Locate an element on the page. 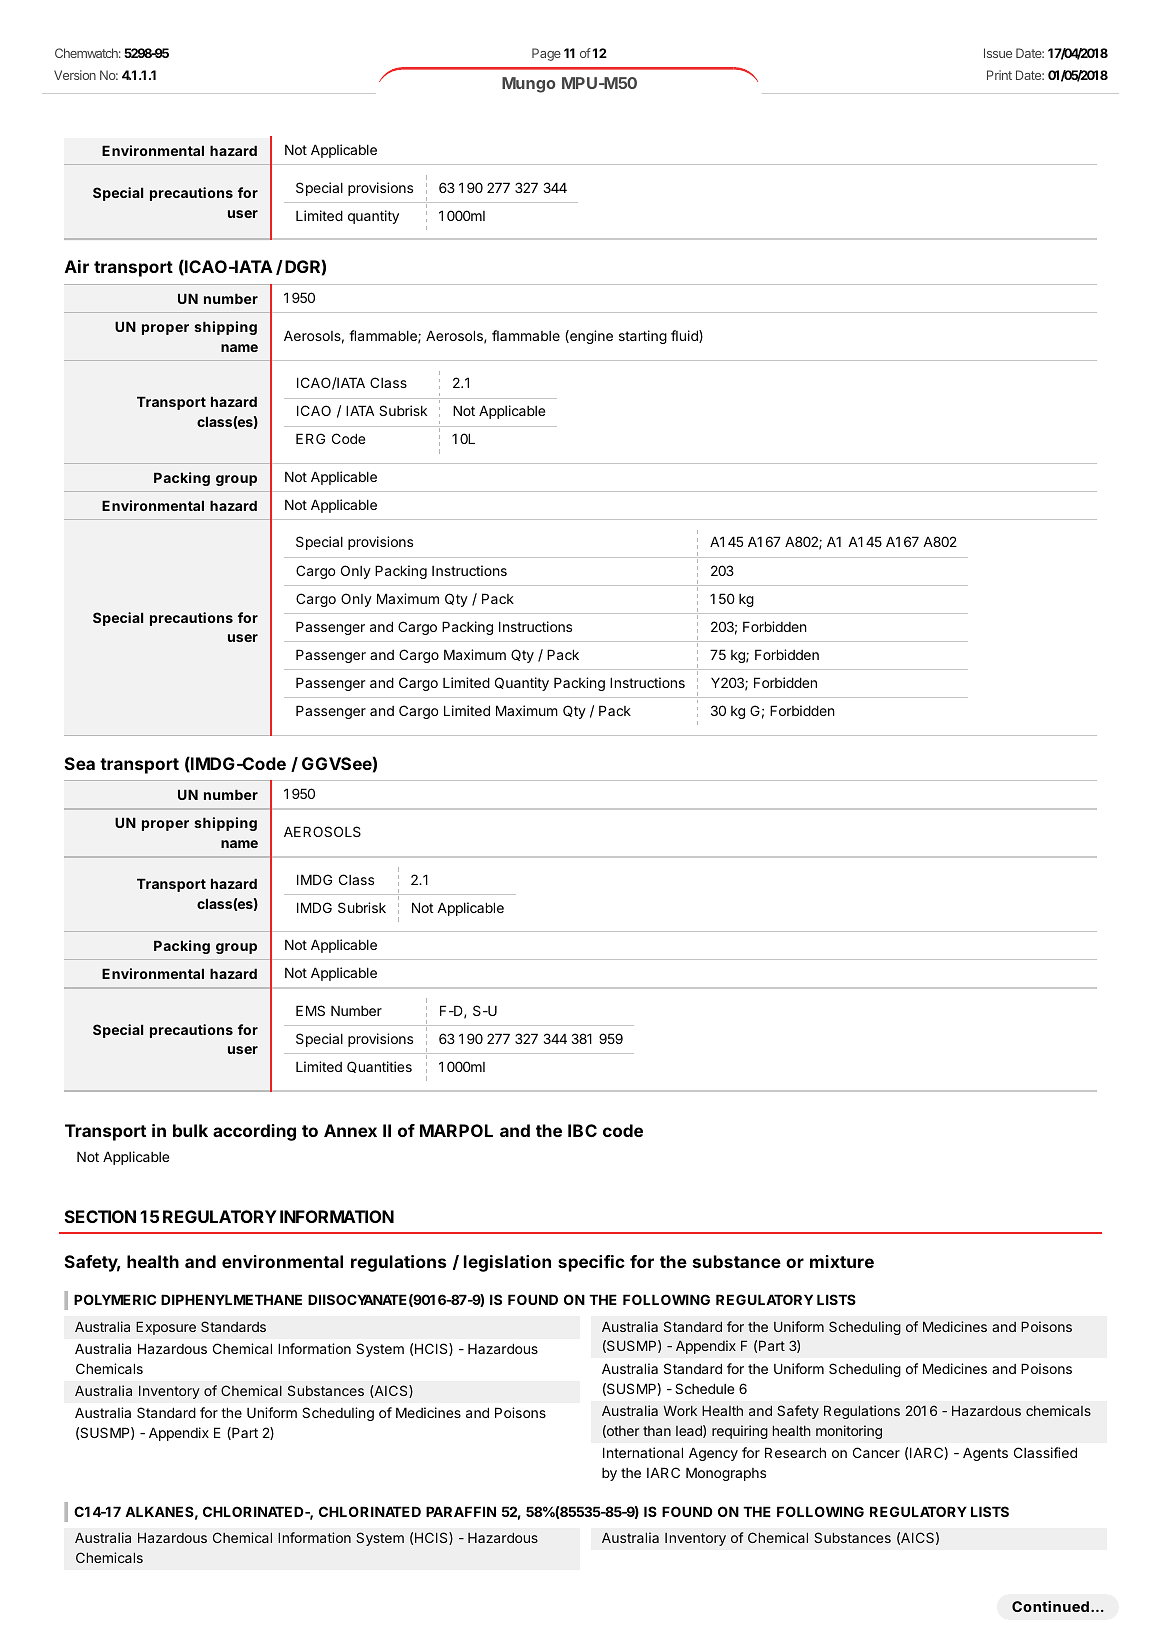 Image resolution: width=1161 pixels, height=1643 pixels. Mungo is located at coordinates (529, 85).
